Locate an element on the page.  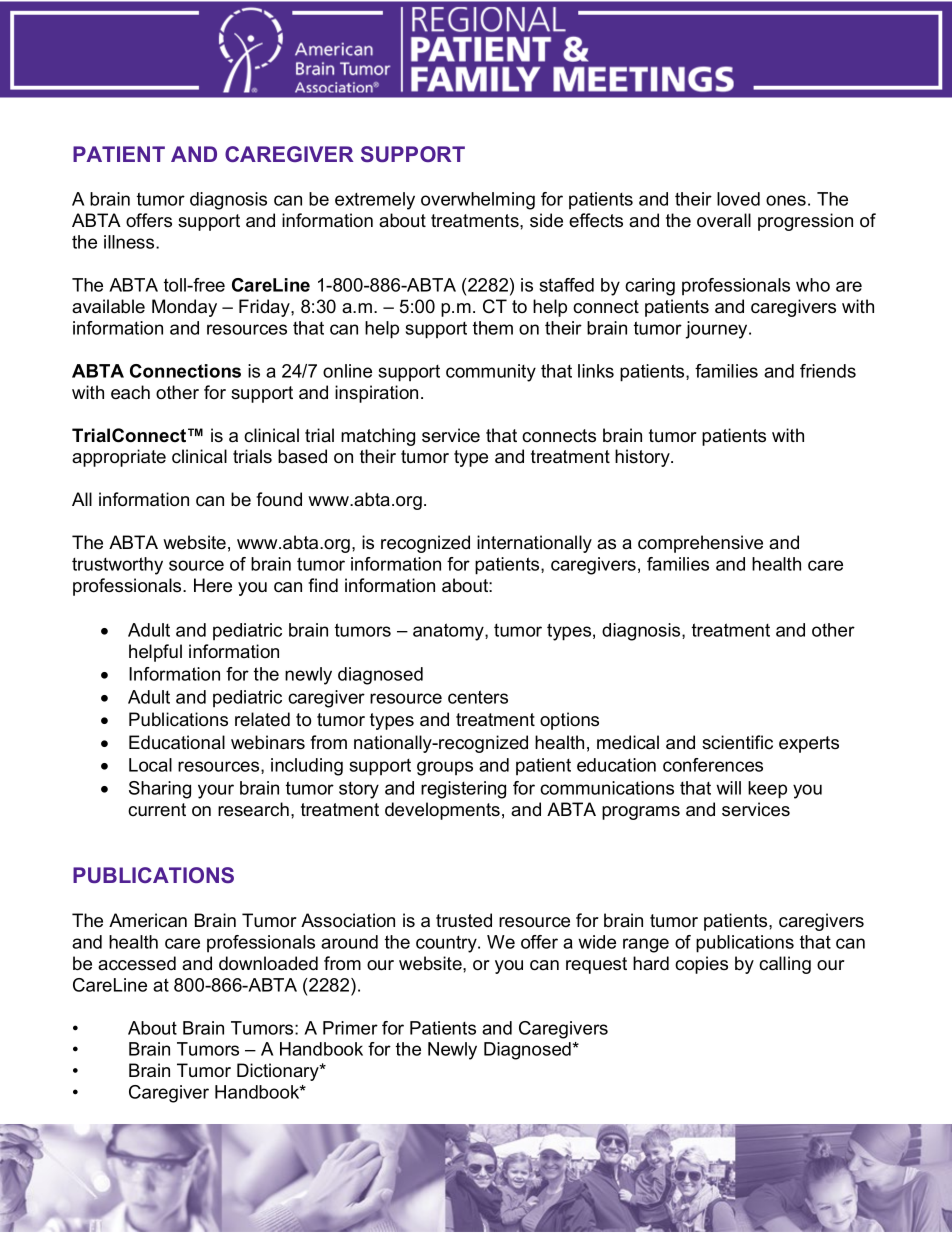
copies is located at coordinates (701, 965).
